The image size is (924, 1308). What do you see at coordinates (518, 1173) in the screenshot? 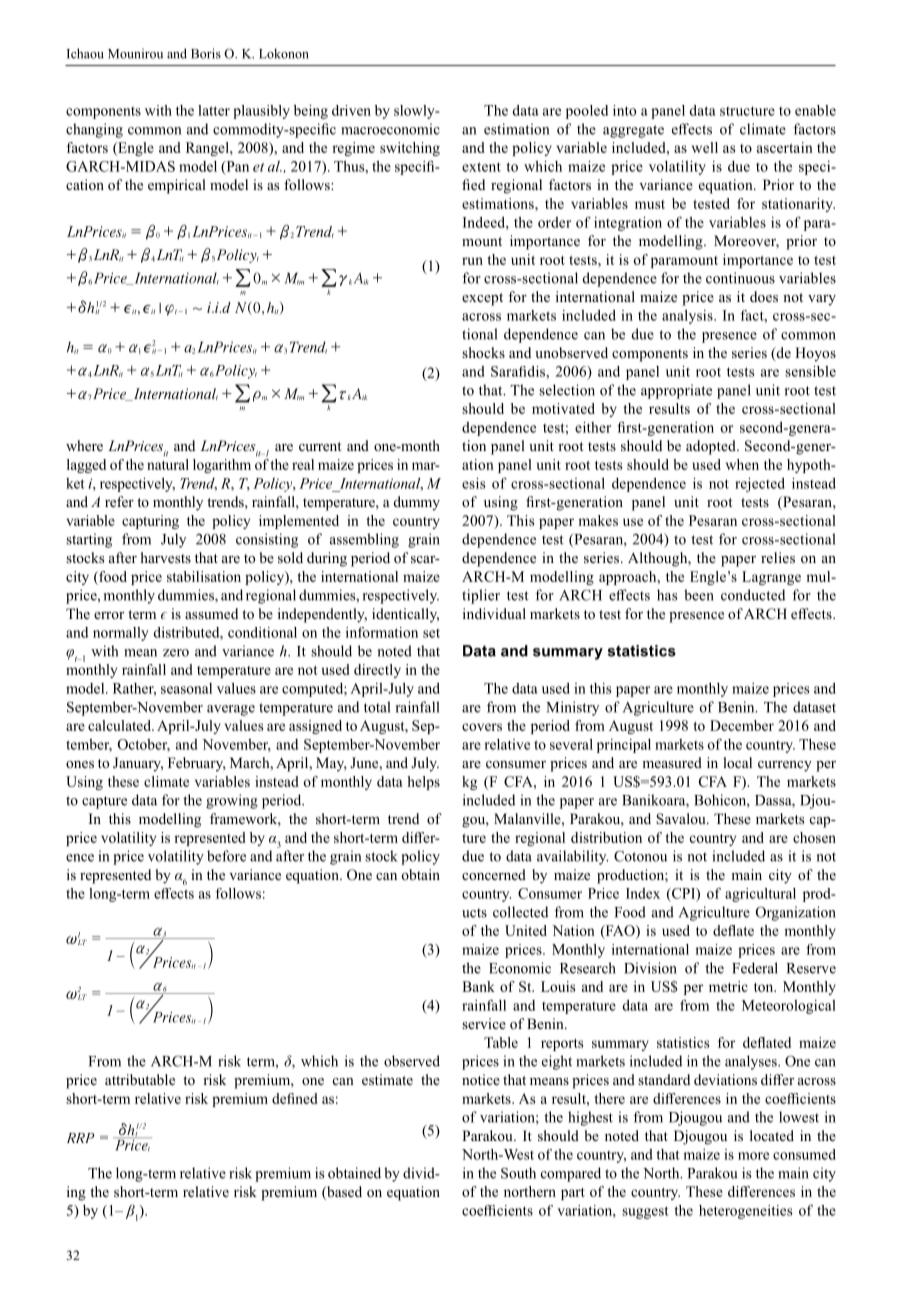
I see `South` at bounding box center [518, 1173].
